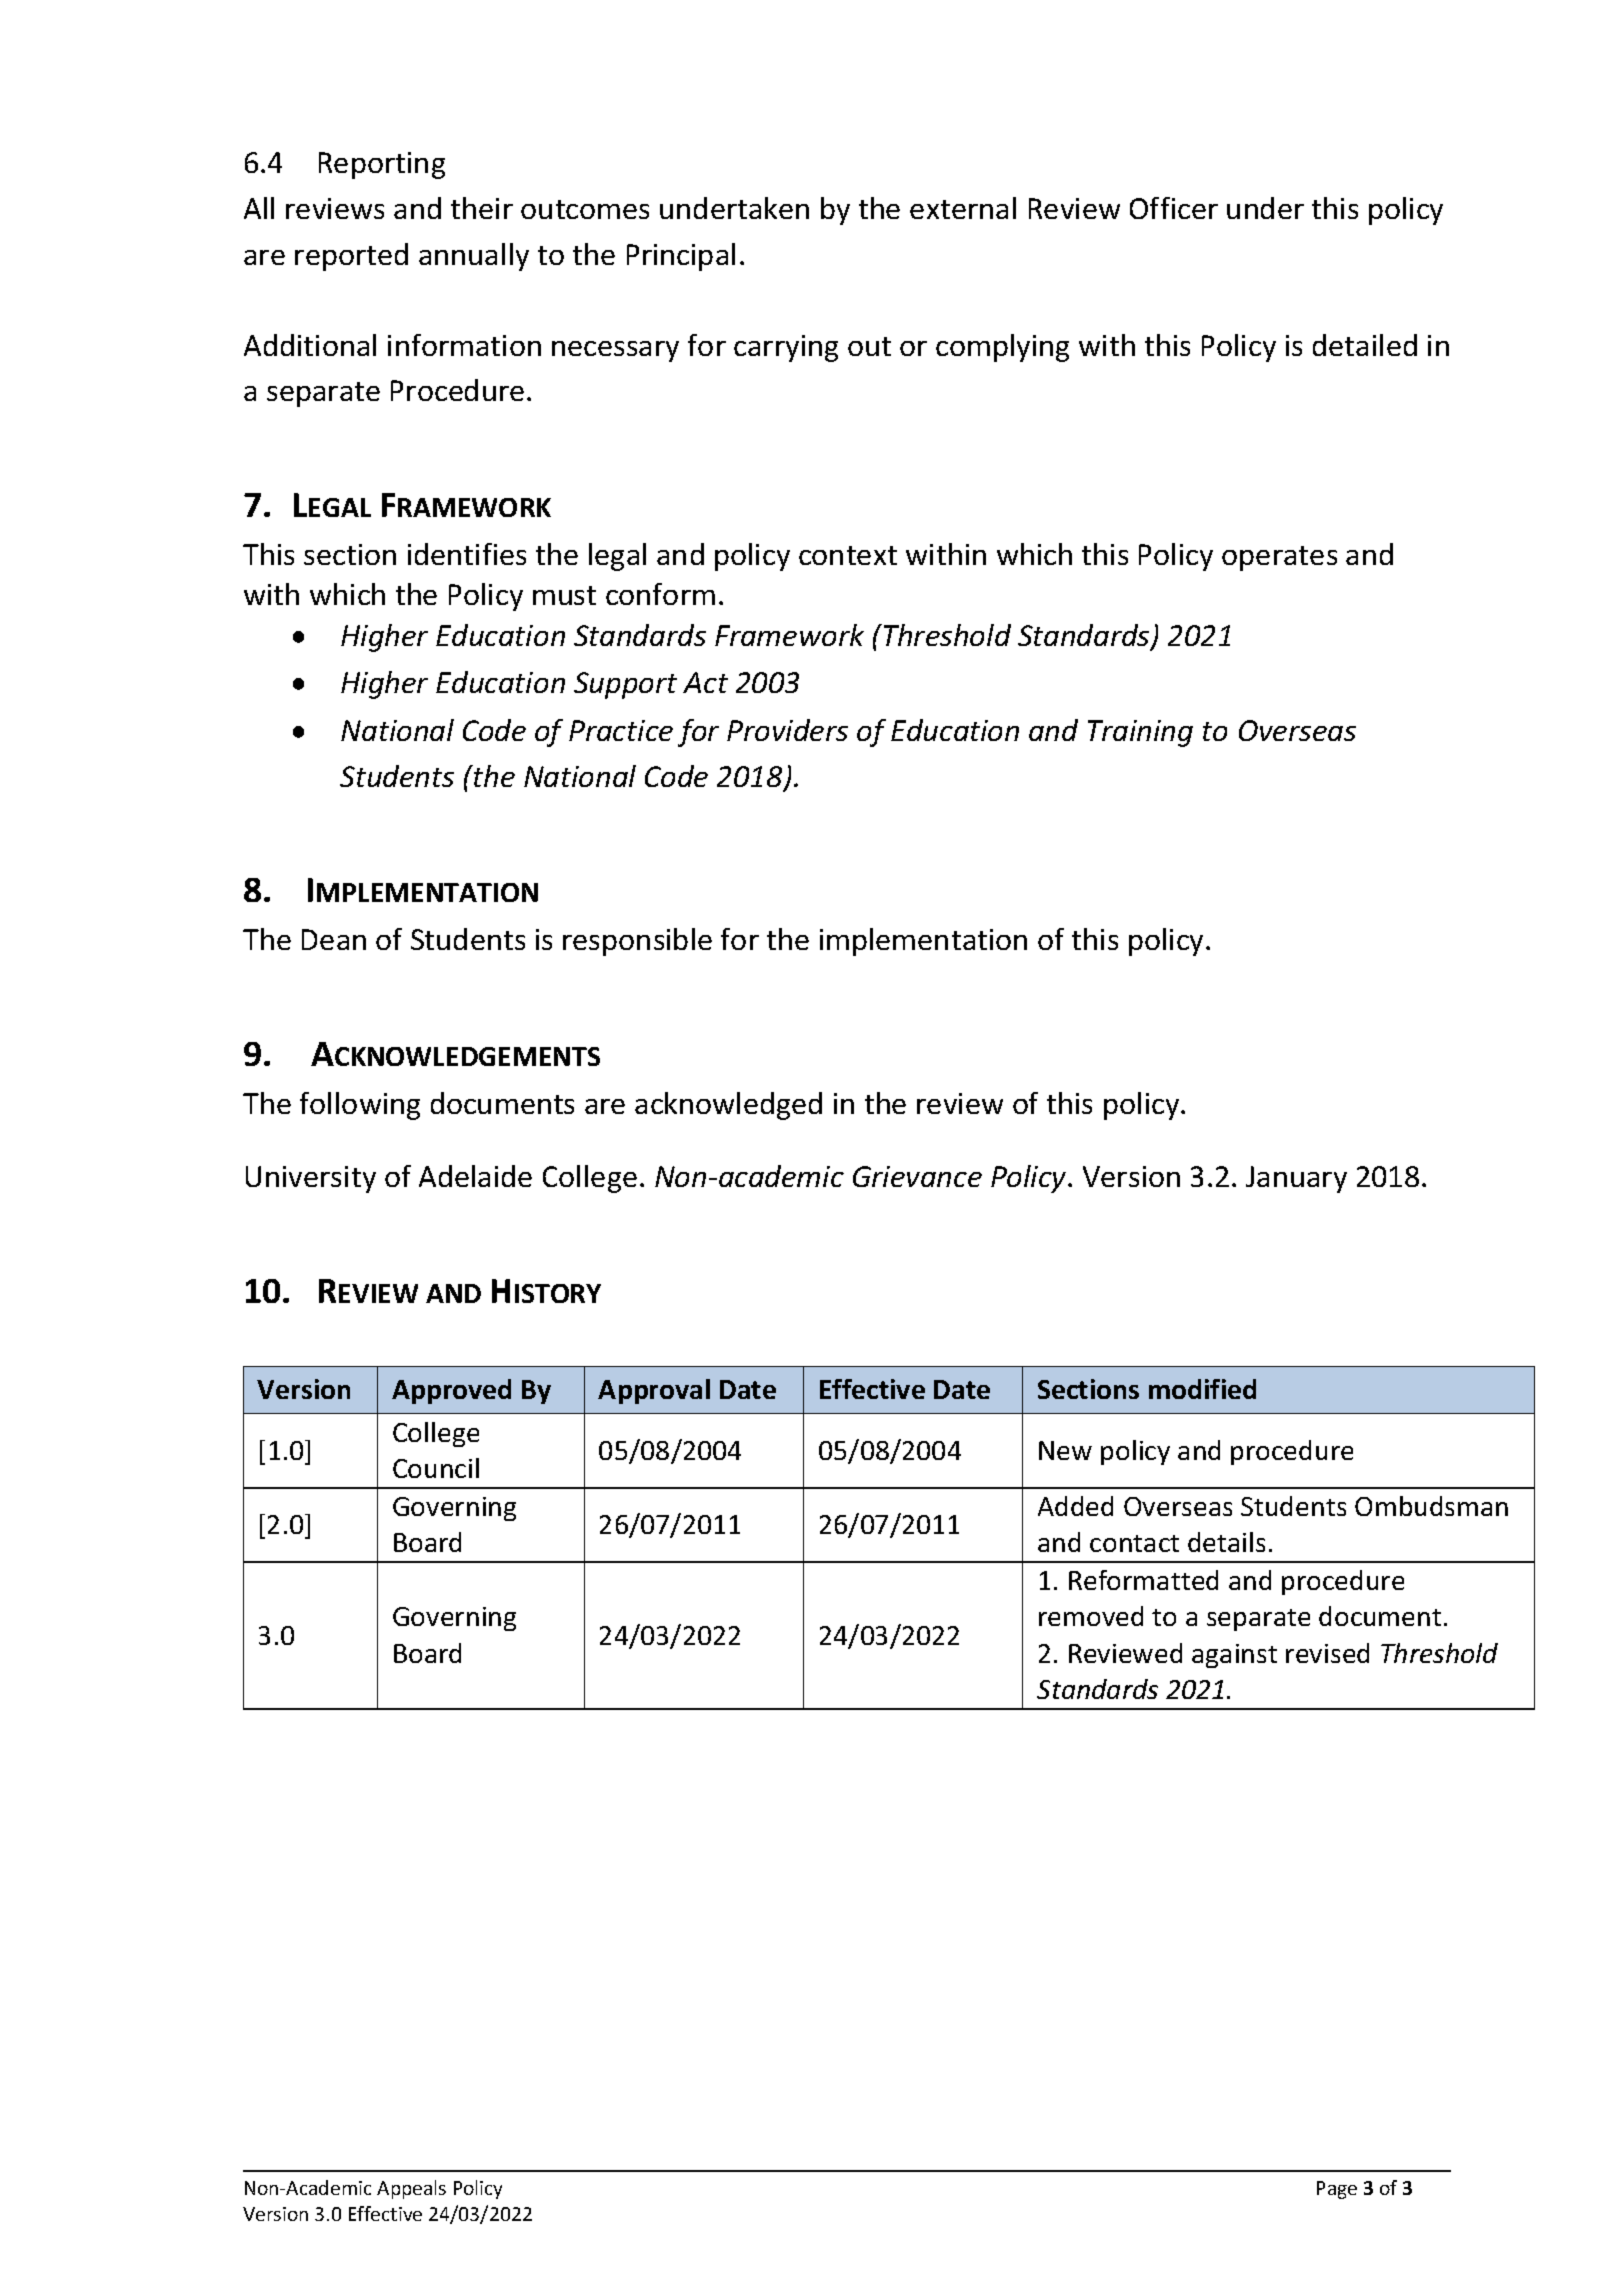 The width and height of the screenshot is (1611, 2279). I want to click on Page, so click(1337, 2190).
